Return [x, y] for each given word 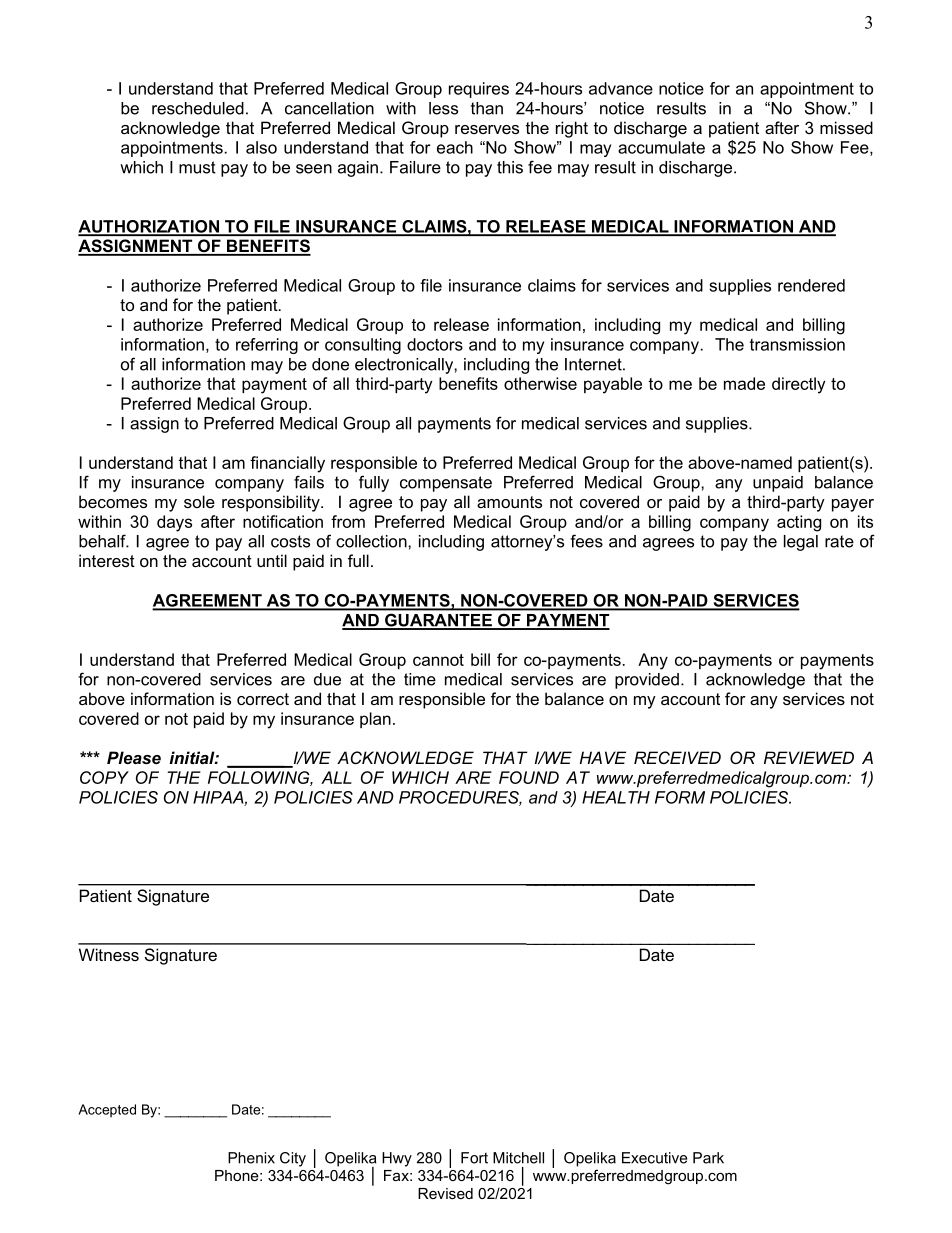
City [293, 1159]
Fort [474, 1158]
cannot [438, 660]
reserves [487, 129]
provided [647, 681]
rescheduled [198, 108]
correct [263, 699]
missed [846, 127]
